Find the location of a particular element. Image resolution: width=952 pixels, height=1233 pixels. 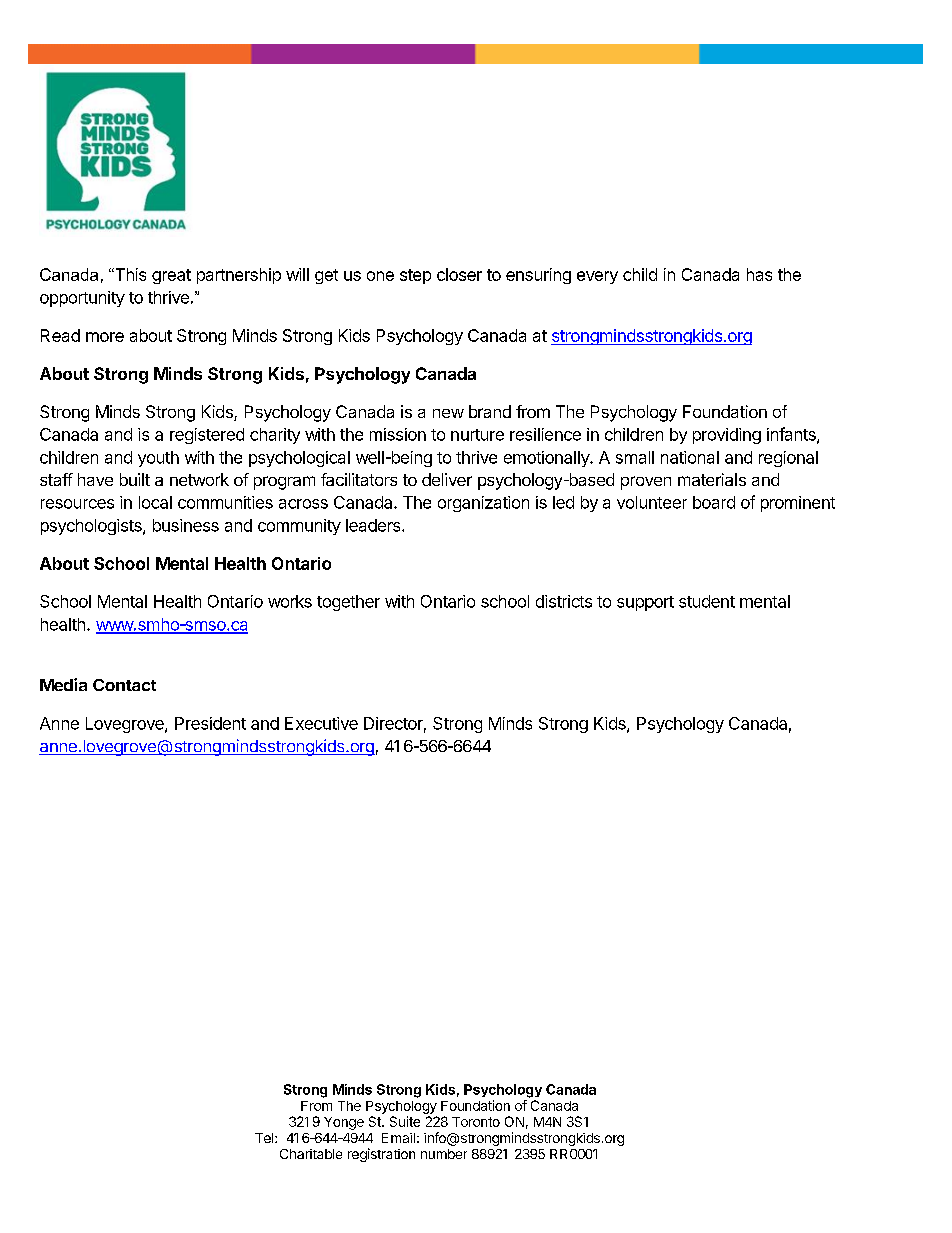

Suite is located at coordinates (405, 1121).
